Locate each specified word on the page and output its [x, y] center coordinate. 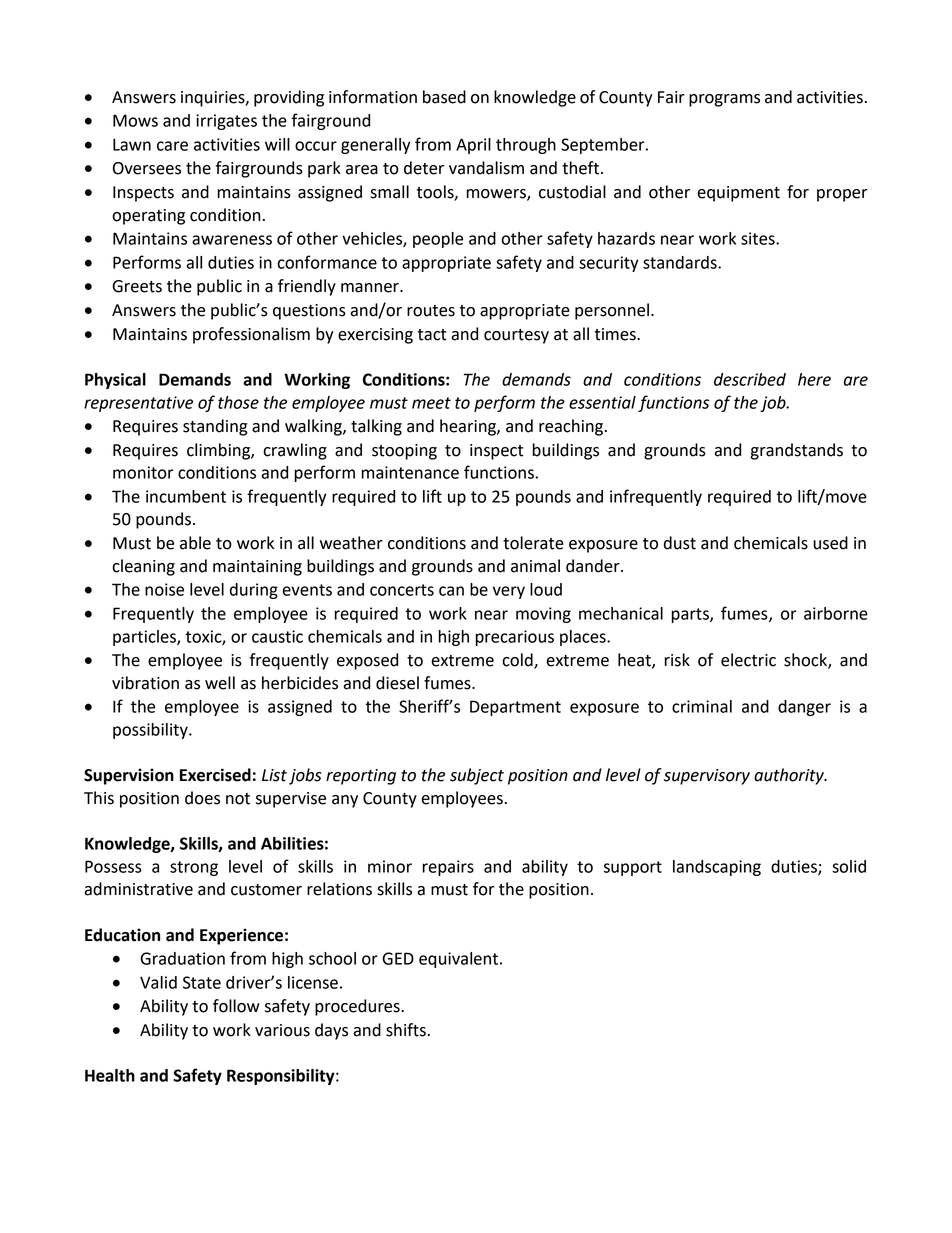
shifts [406, 1030]
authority [790, 776]
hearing [469, 427]
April [473, 146]
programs [724, 100]
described [750, 379]
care [172, 146]
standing [215, 427]
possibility [151, 731]
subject [477, 776]
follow [236, 1006]
